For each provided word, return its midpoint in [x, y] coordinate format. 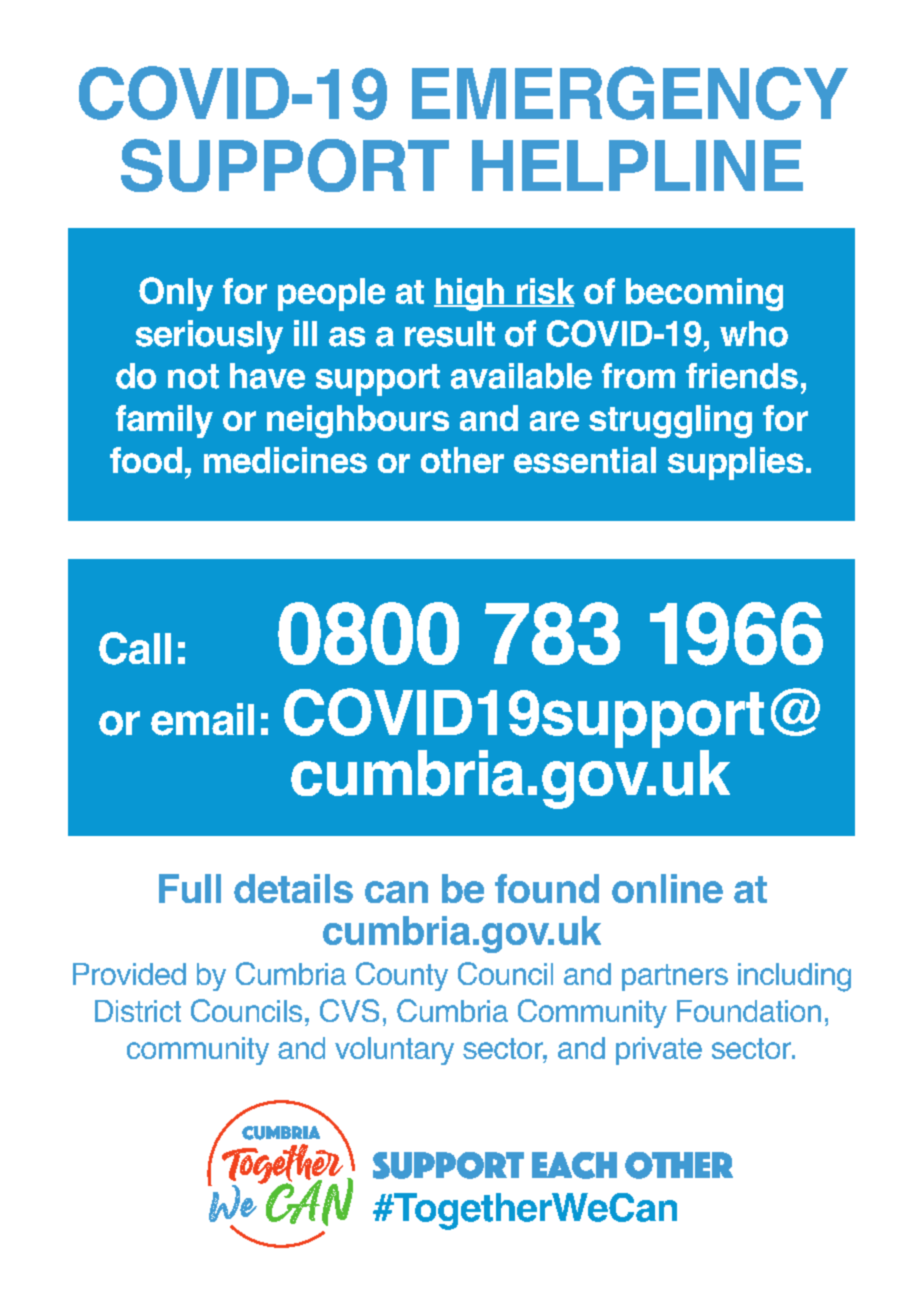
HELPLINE [637, 165]
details [293, 888]
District [138, 1011]
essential [585, 460]
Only [176, 294]
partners [675, 977]
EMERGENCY [630, 93]
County [402, 976]
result [450, 334]
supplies [735, 463]
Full [190, 888]
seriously [209, 337]
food [146, 460]
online [667, 888]
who [754, 334]
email [202, 719]
